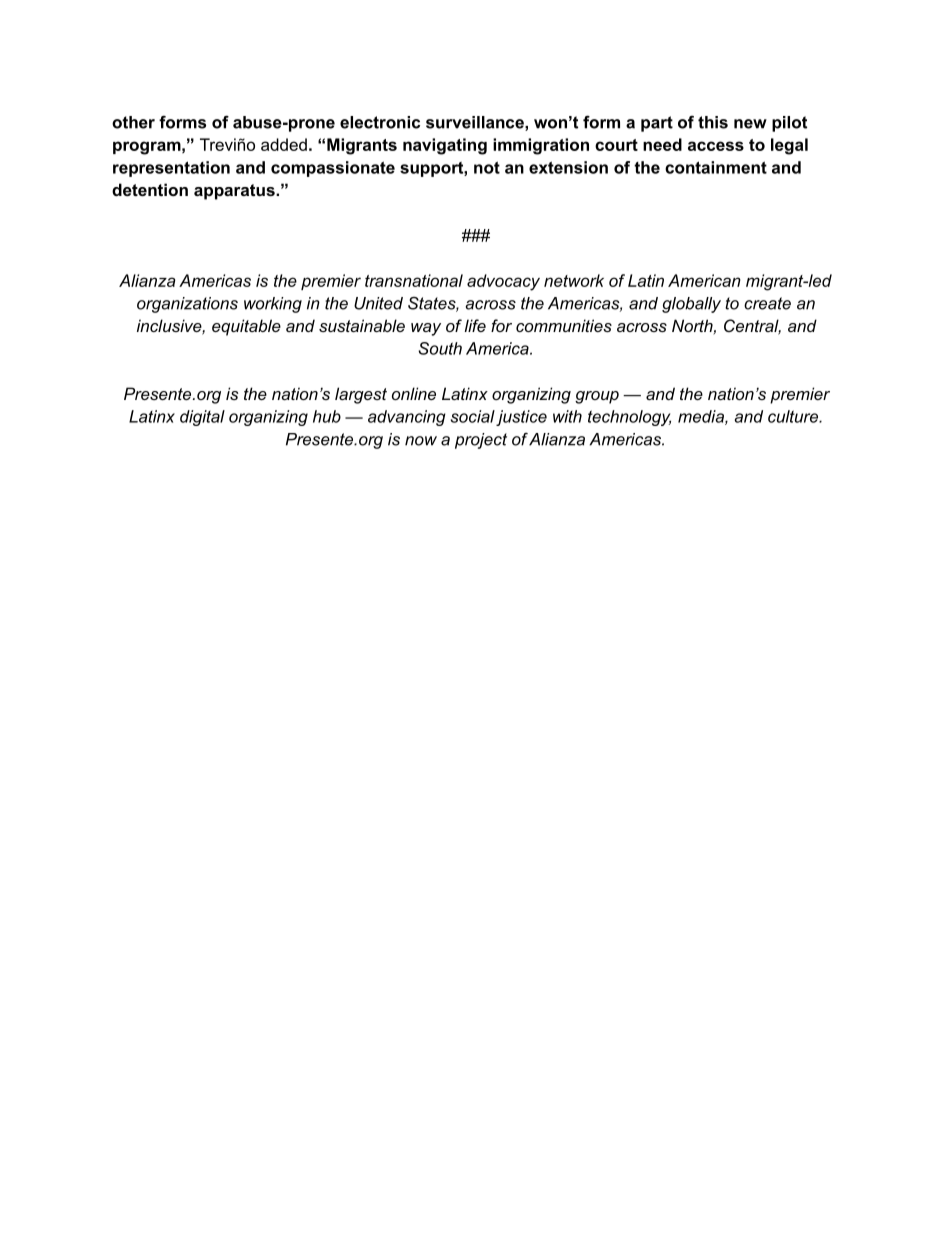 This image has height=1233, width=952. Describe the element at coordinates (235, 192) in the image. I see `apparatus` at that location.
